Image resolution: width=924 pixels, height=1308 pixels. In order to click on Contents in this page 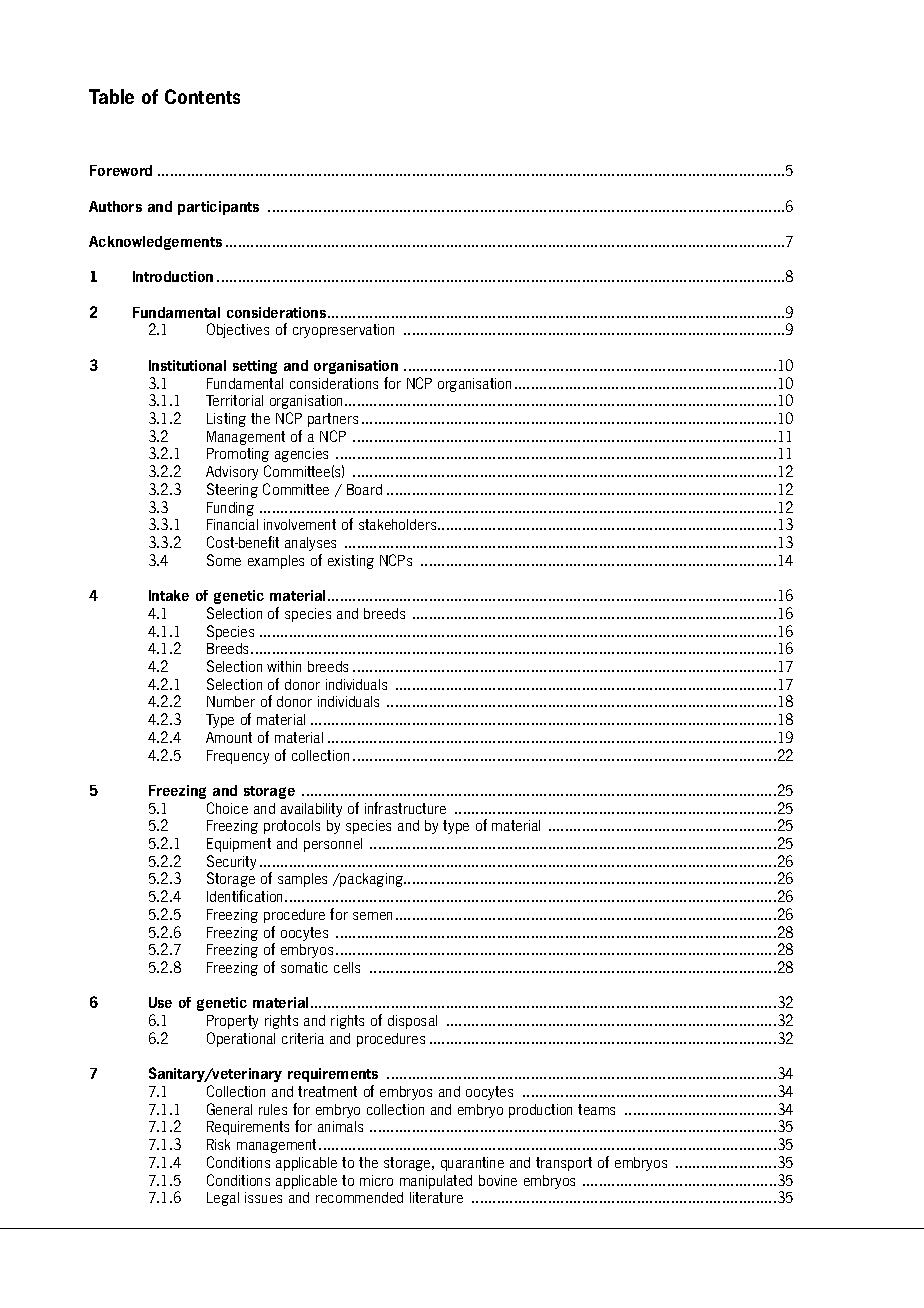, I will do `click(202, 96)`.
